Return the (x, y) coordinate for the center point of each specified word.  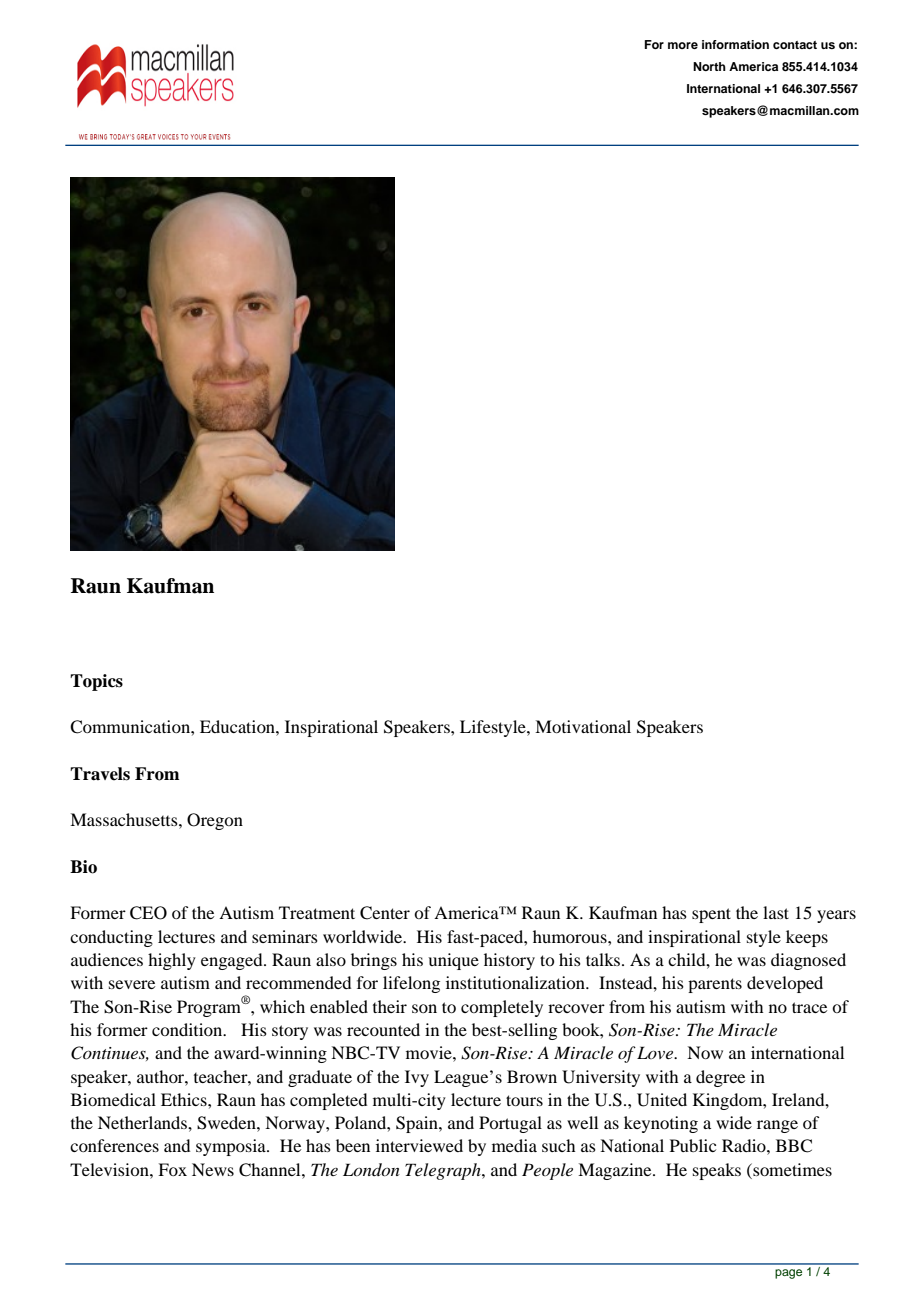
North (709, 66)
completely (502, 1008)
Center (385, 913)
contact (795, 45)
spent (711, 915)
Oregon (215, 821)
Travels (100, 774)
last (776, 912)
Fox (172, 1169)
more (683, 45)
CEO (148, 913)
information (735, 44)
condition (188, 1029)
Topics (96, 682)
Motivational (583, 726)
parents (715, 985)
